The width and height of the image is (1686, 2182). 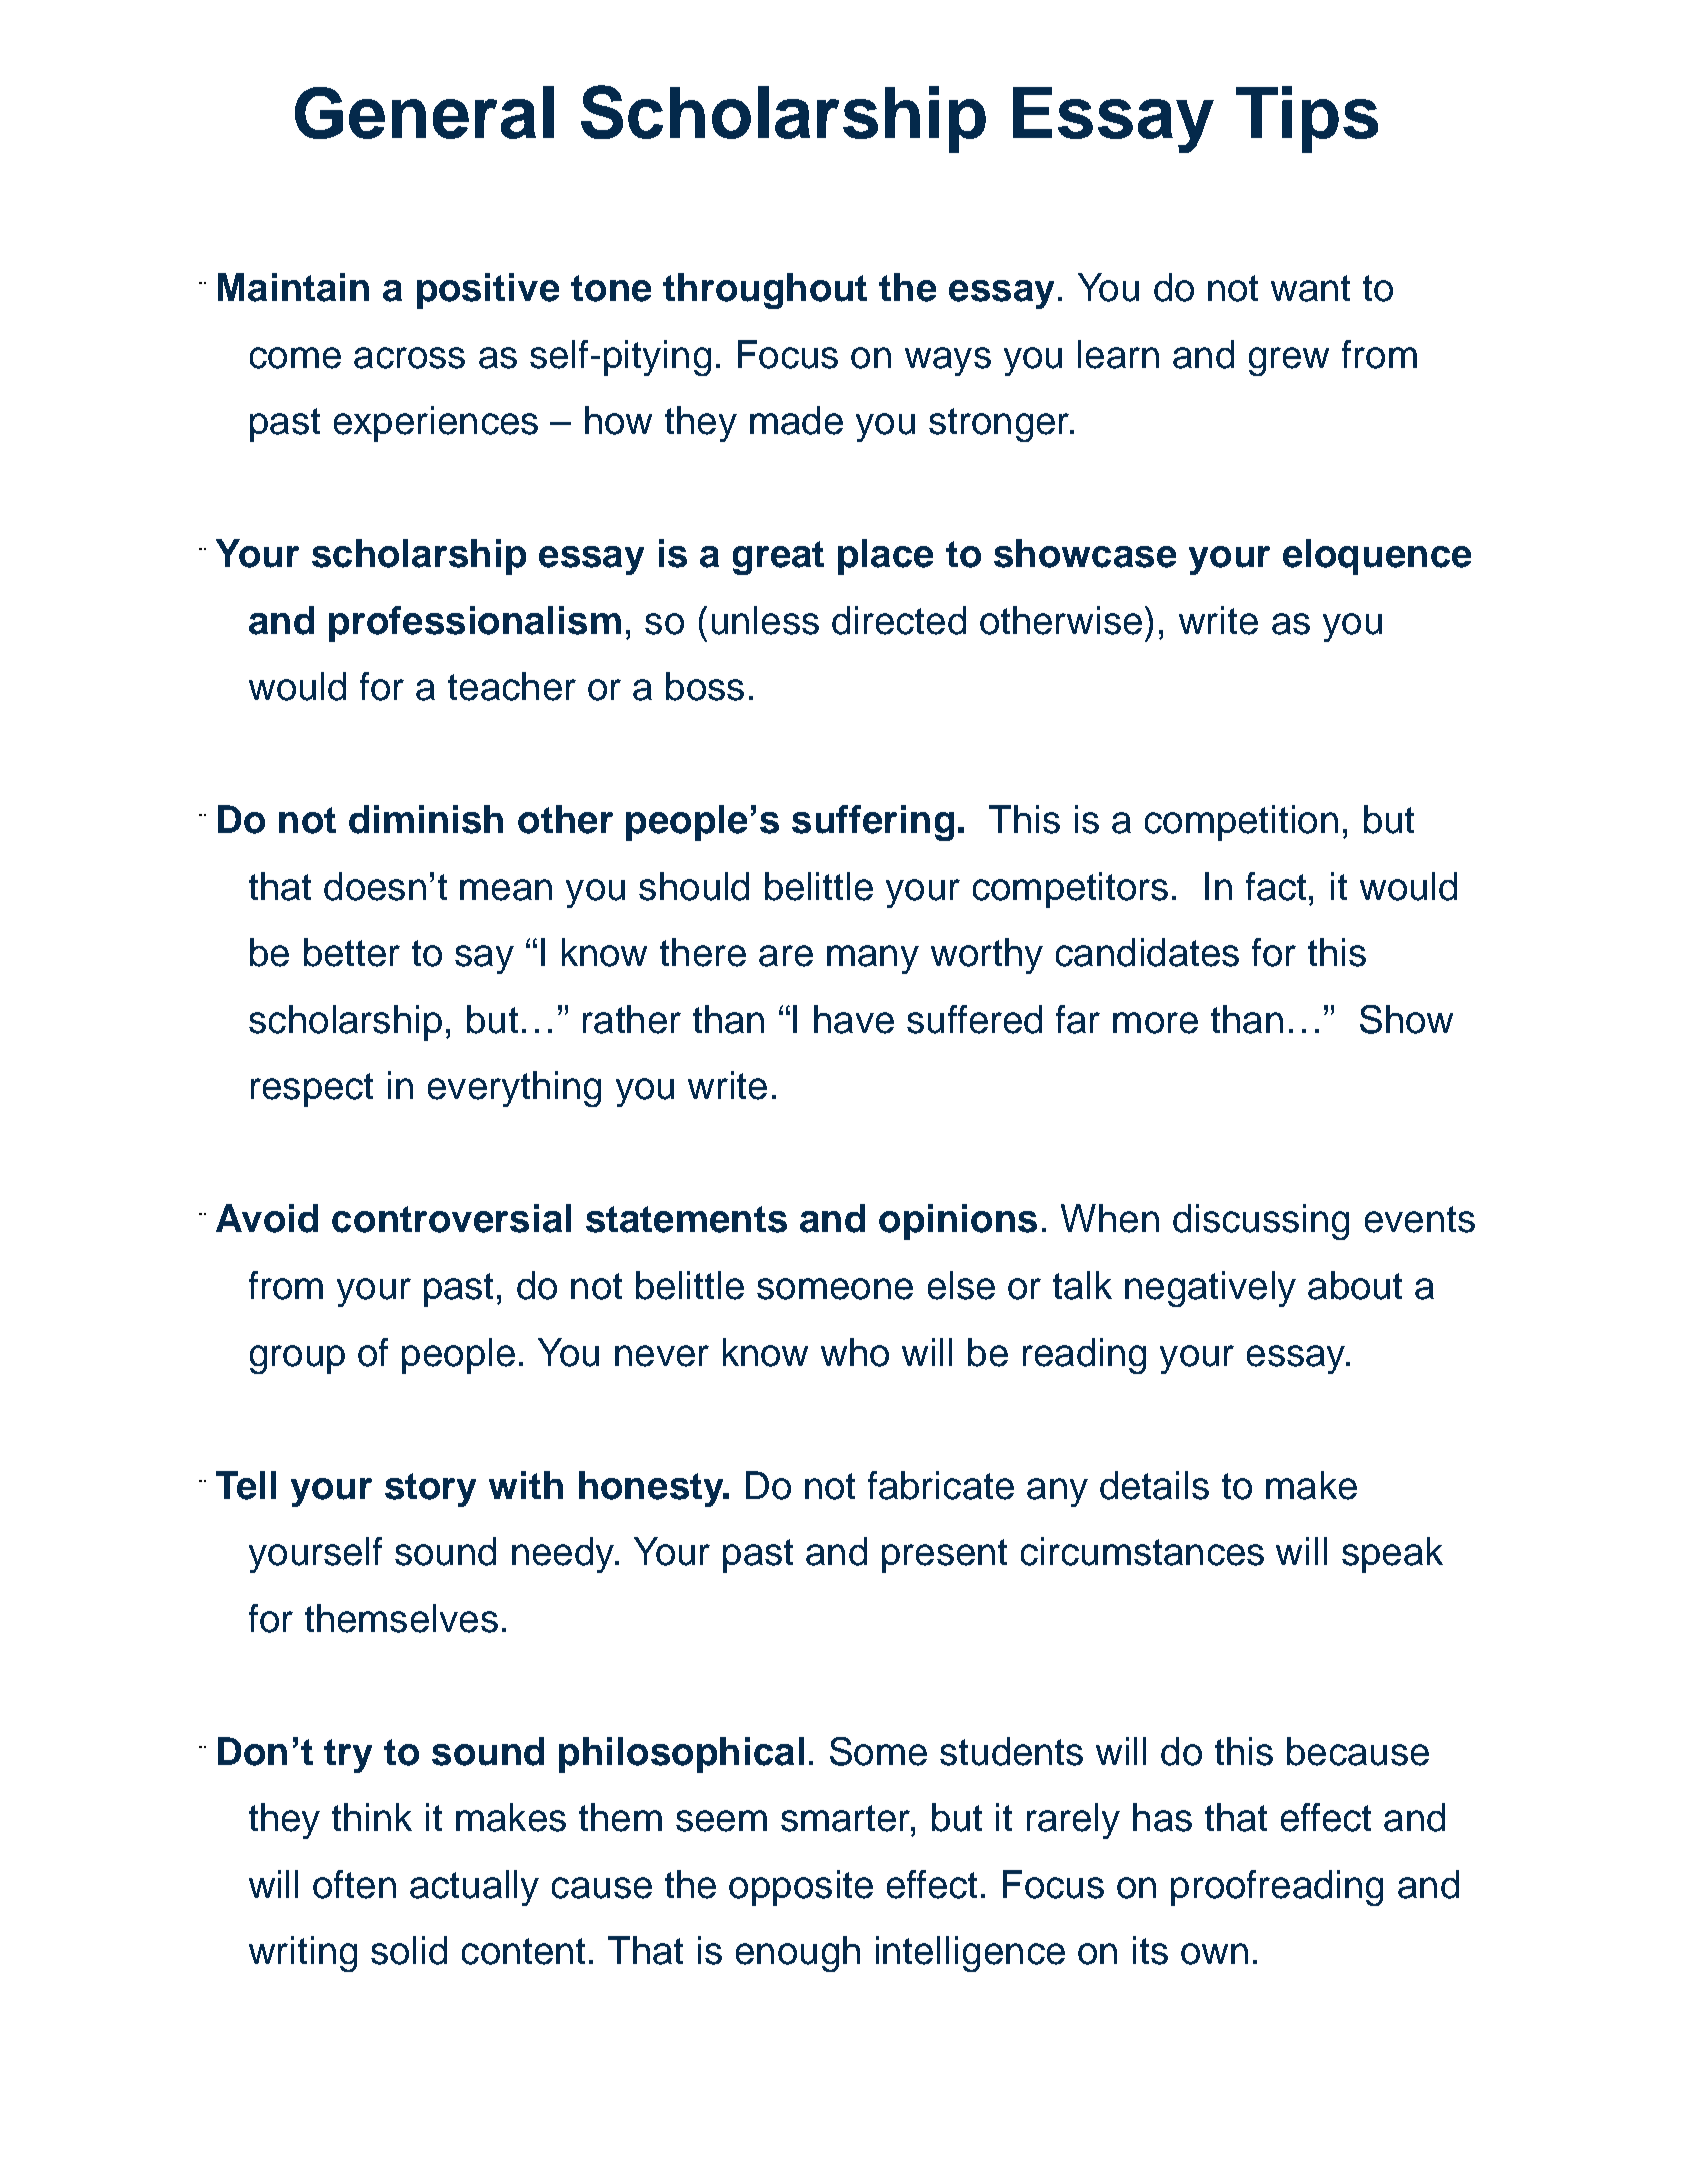 I want to click on throughout, so click(x=765, y=291).
